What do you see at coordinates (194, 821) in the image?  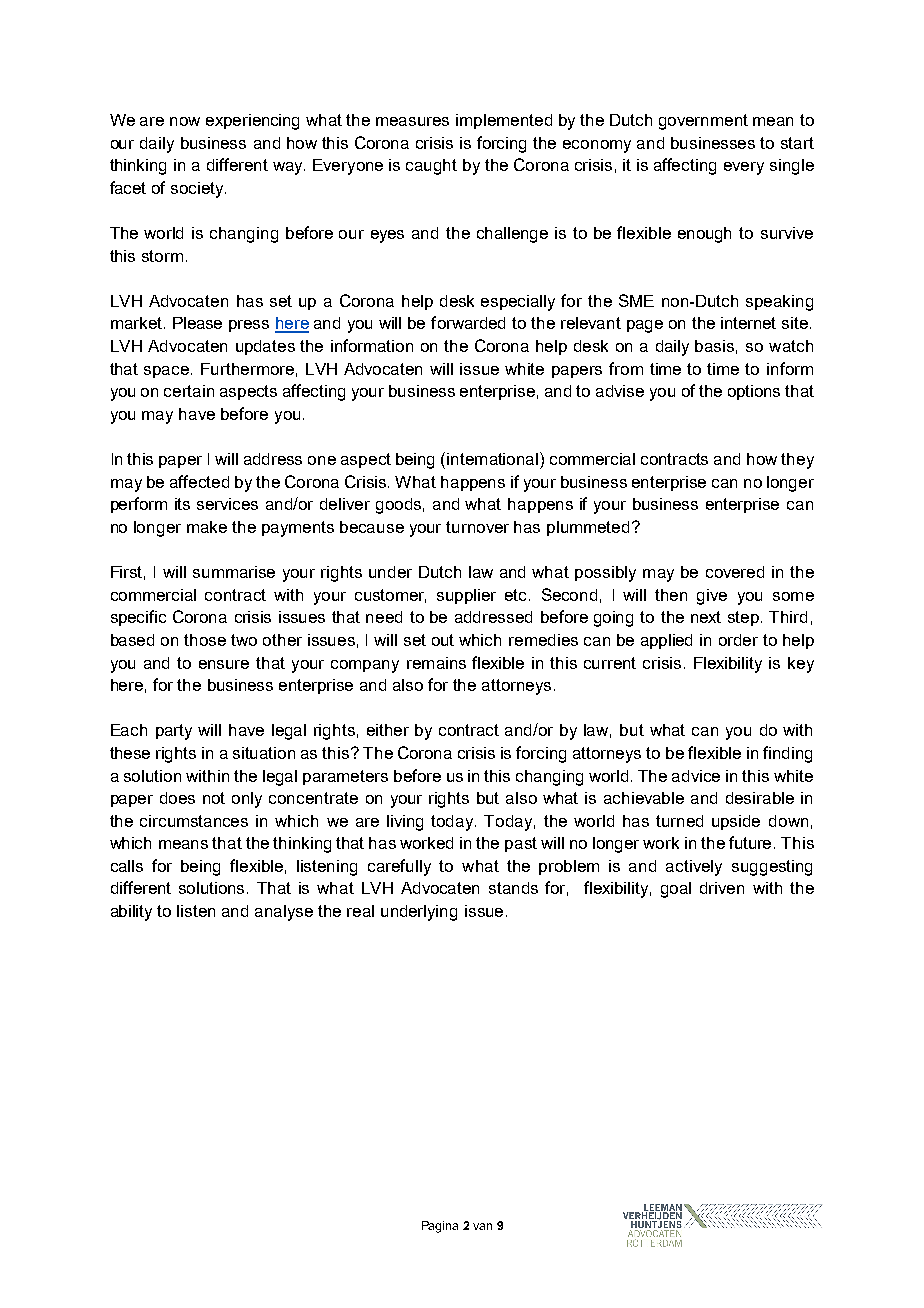 I see `circumstances` at bounding box center [194, 821].
